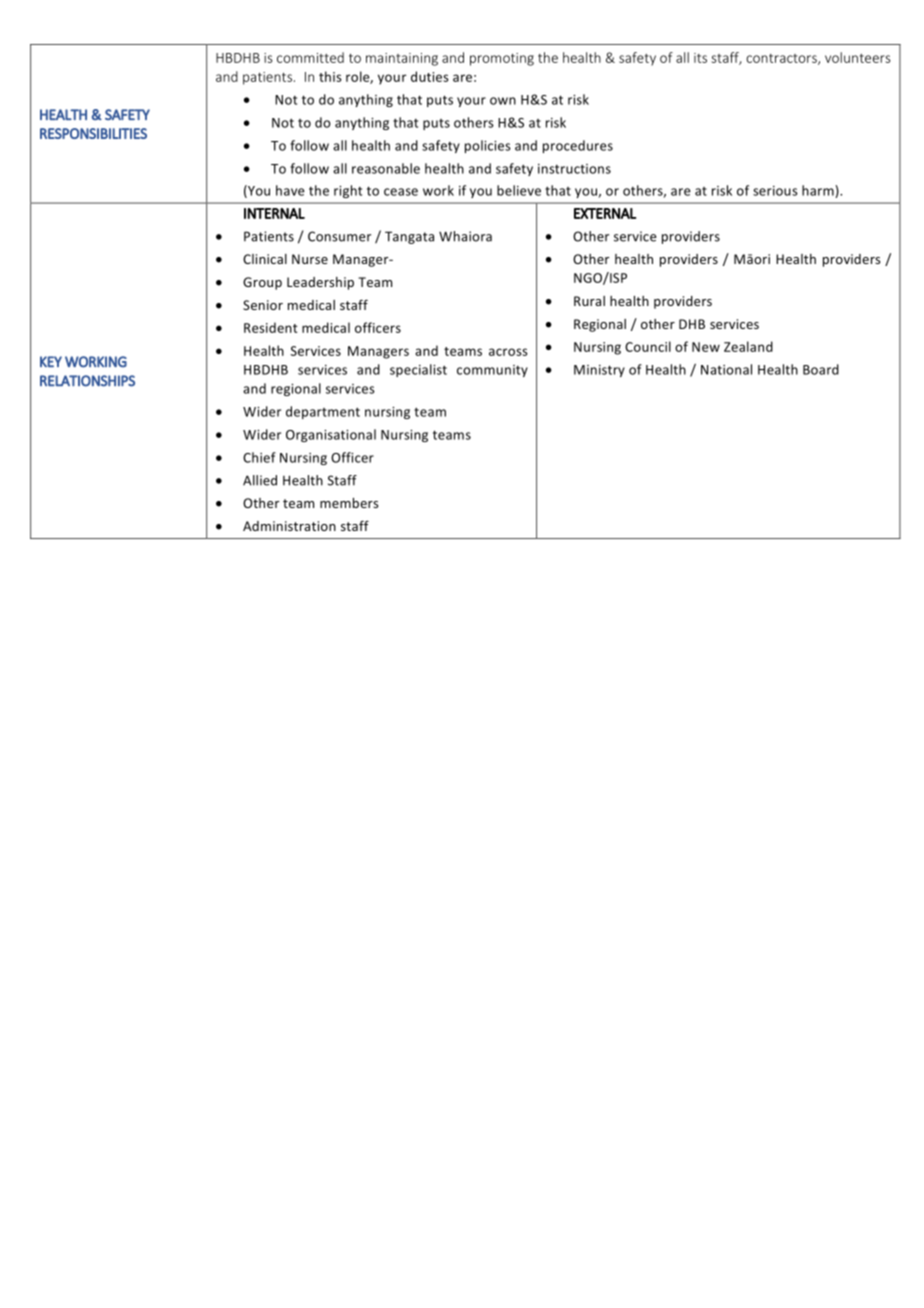  What do you see at coordinates (589, 301) in the screenshot?
I see `Rural` at bounding box center [589, 301].
